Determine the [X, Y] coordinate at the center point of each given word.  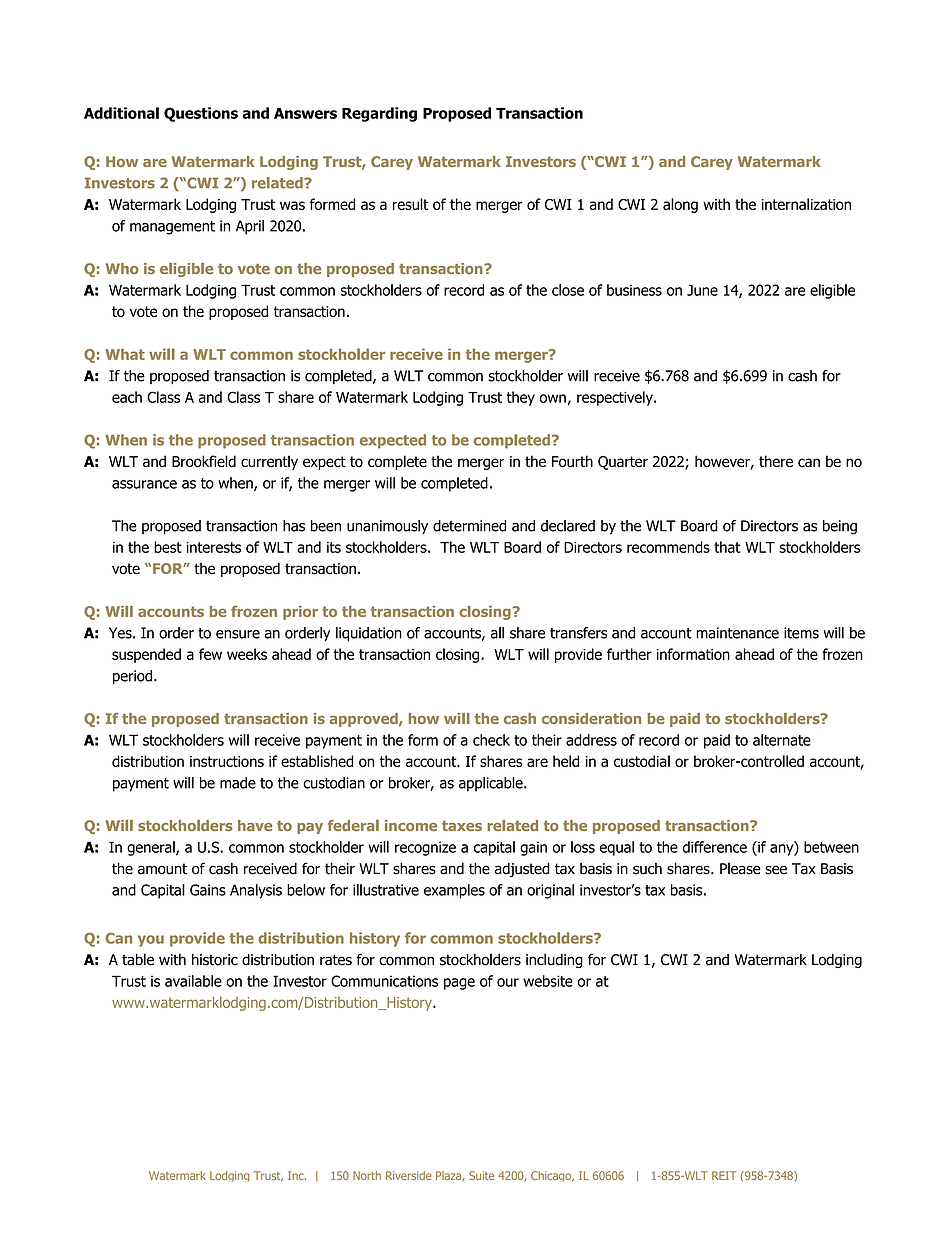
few [210, 654]
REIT [724, 1175]
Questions [201, 114]
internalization [806, 204]
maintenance [737, 633]
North [367, 1175]
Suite [481, 1175]
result [411, 204]
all [497, 633]
